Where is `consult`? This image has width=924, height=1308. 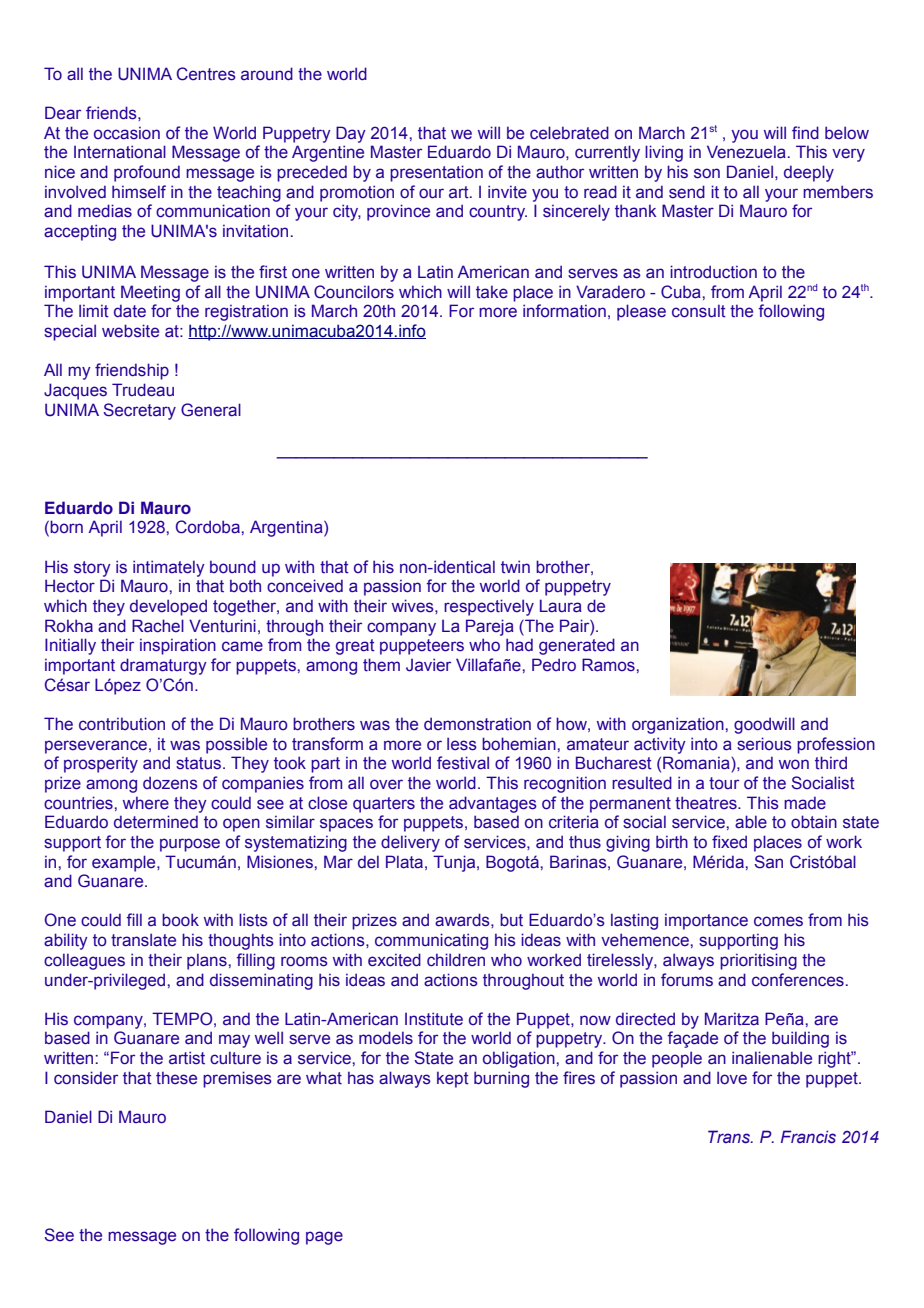 consult is located at coordinates (699, 311).
